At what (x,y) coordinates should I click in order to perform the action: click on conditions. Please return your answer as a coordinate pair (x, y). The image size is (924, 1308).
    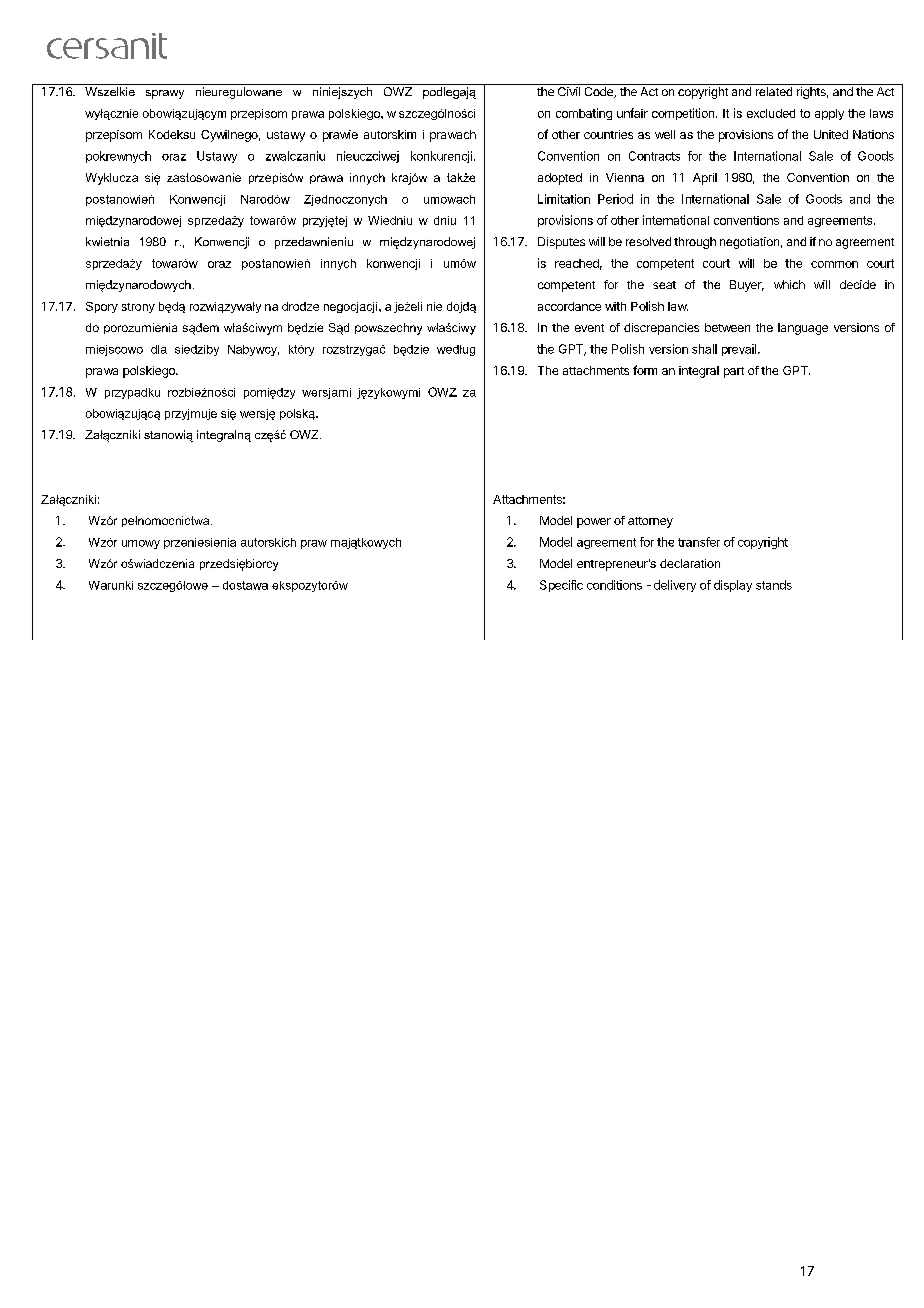
    Looking at the image, I should click on (614, 585).
